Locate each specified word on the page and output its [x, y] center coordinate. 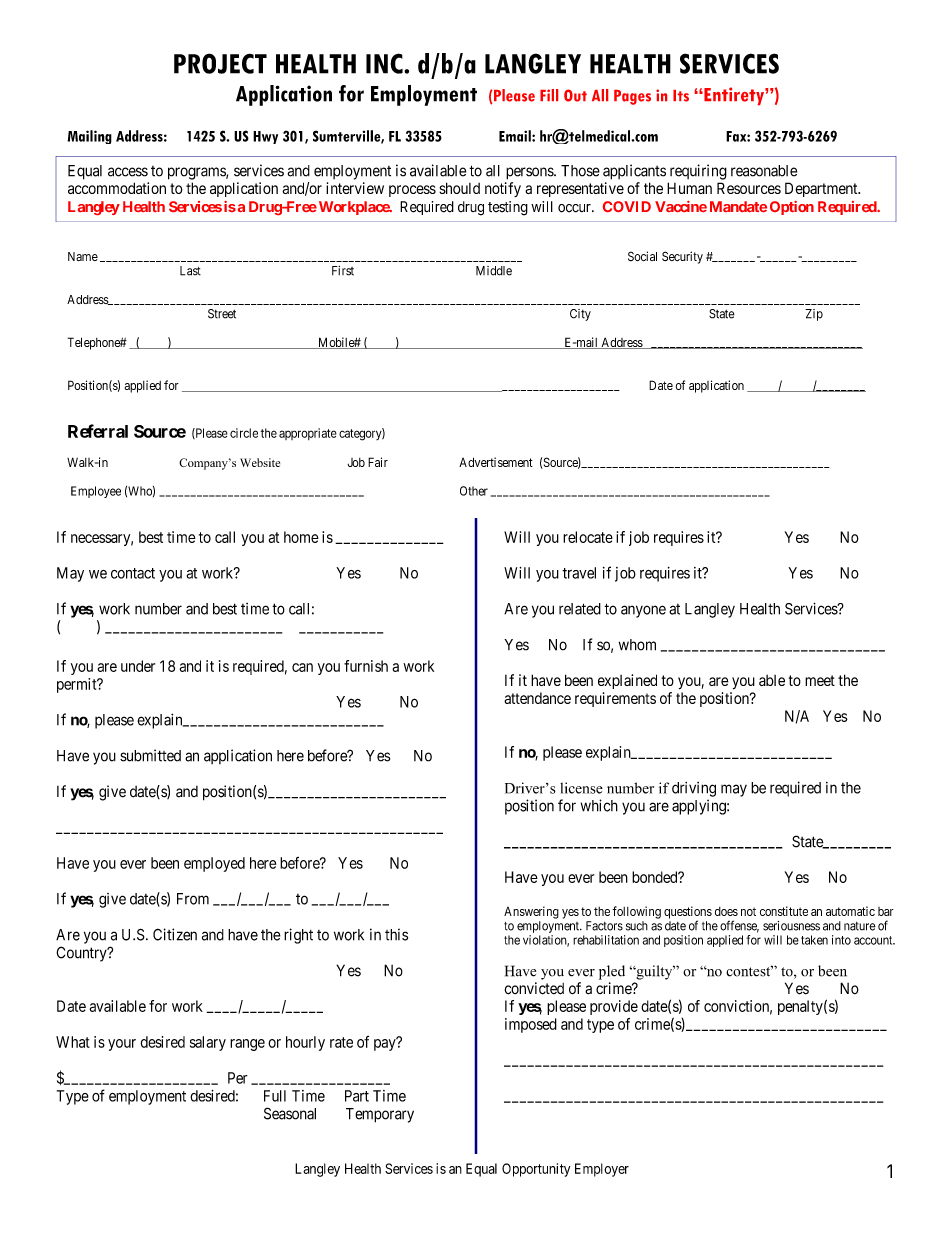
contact [133, 573]
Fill [549, 95]
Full [275, 1096]
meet [820, 680]
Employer [602, 1170]
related [580, 609]
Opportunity [536, 1170]
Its [681, 96]
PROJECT [220, 63]
